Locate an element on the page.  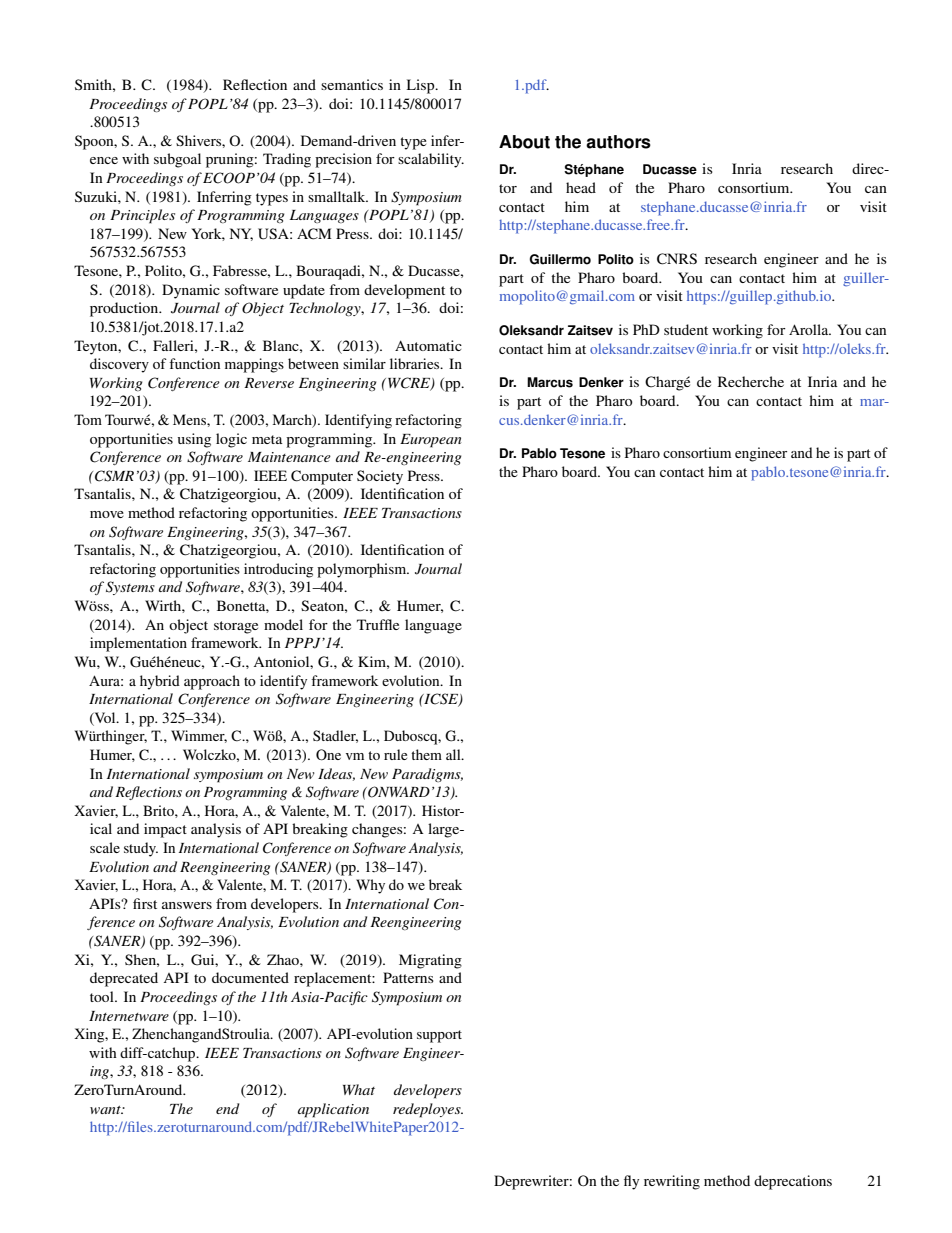
them is located at coordinates (426, 754).
